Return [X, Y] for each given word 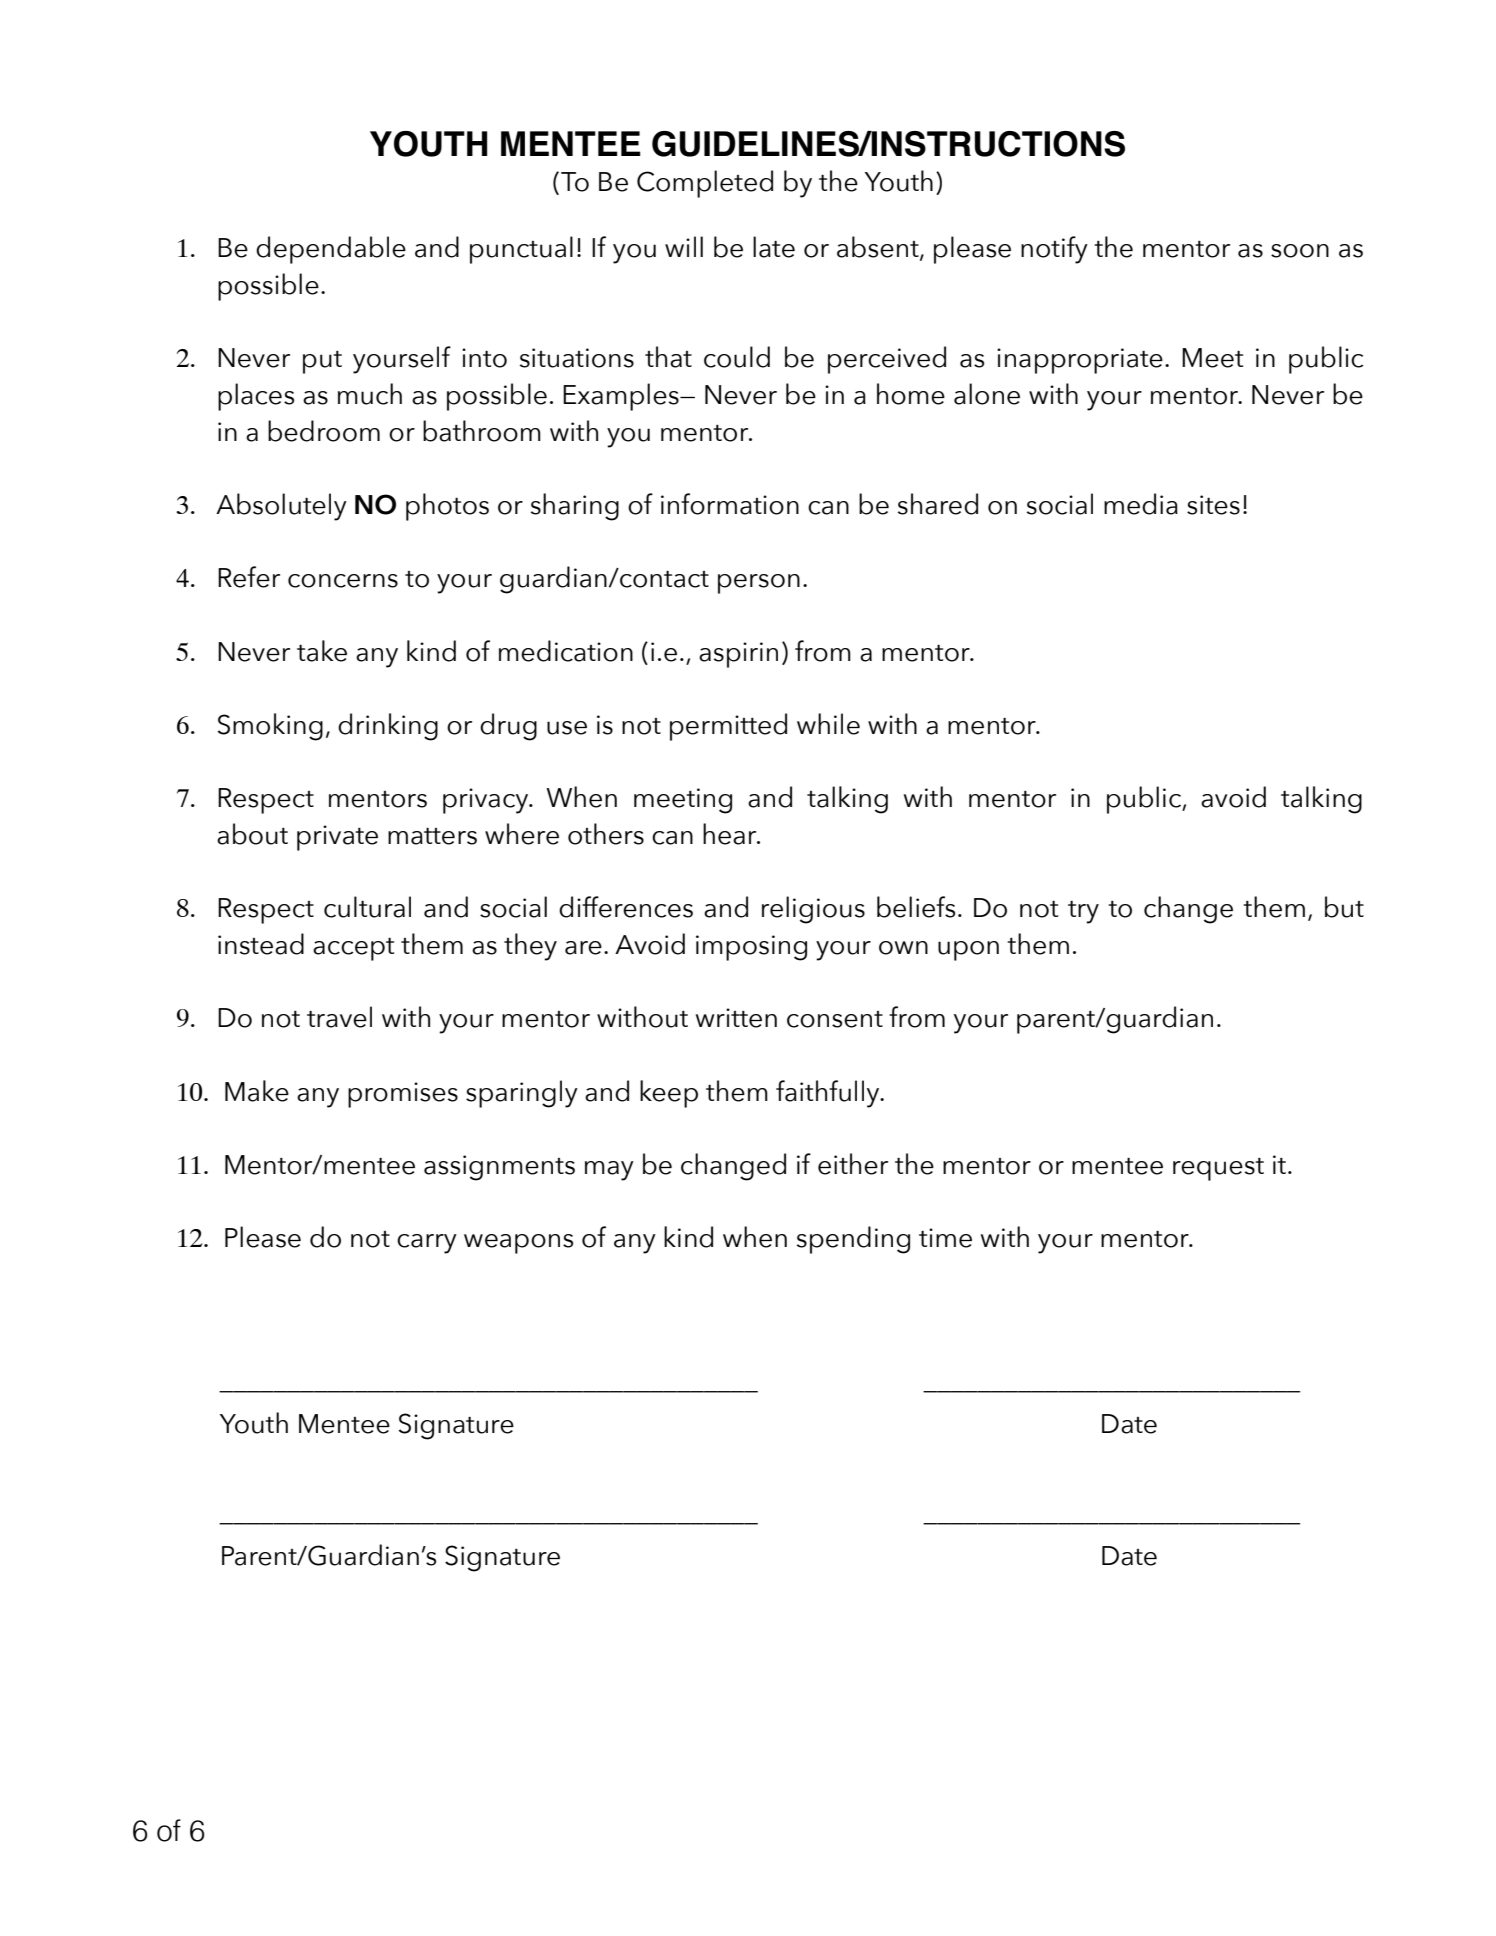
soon [1300, 251]
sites [1213, 505]
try [1083, 912]
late [774, 247]
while [828, 724]
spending [853, 1240]
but [1344, 907]
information [730, 504]
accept [353, 949]
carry [427, 1244]
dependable [331, 250]
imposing [751, 948]
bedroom [324, 431]
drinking [388, 727]
